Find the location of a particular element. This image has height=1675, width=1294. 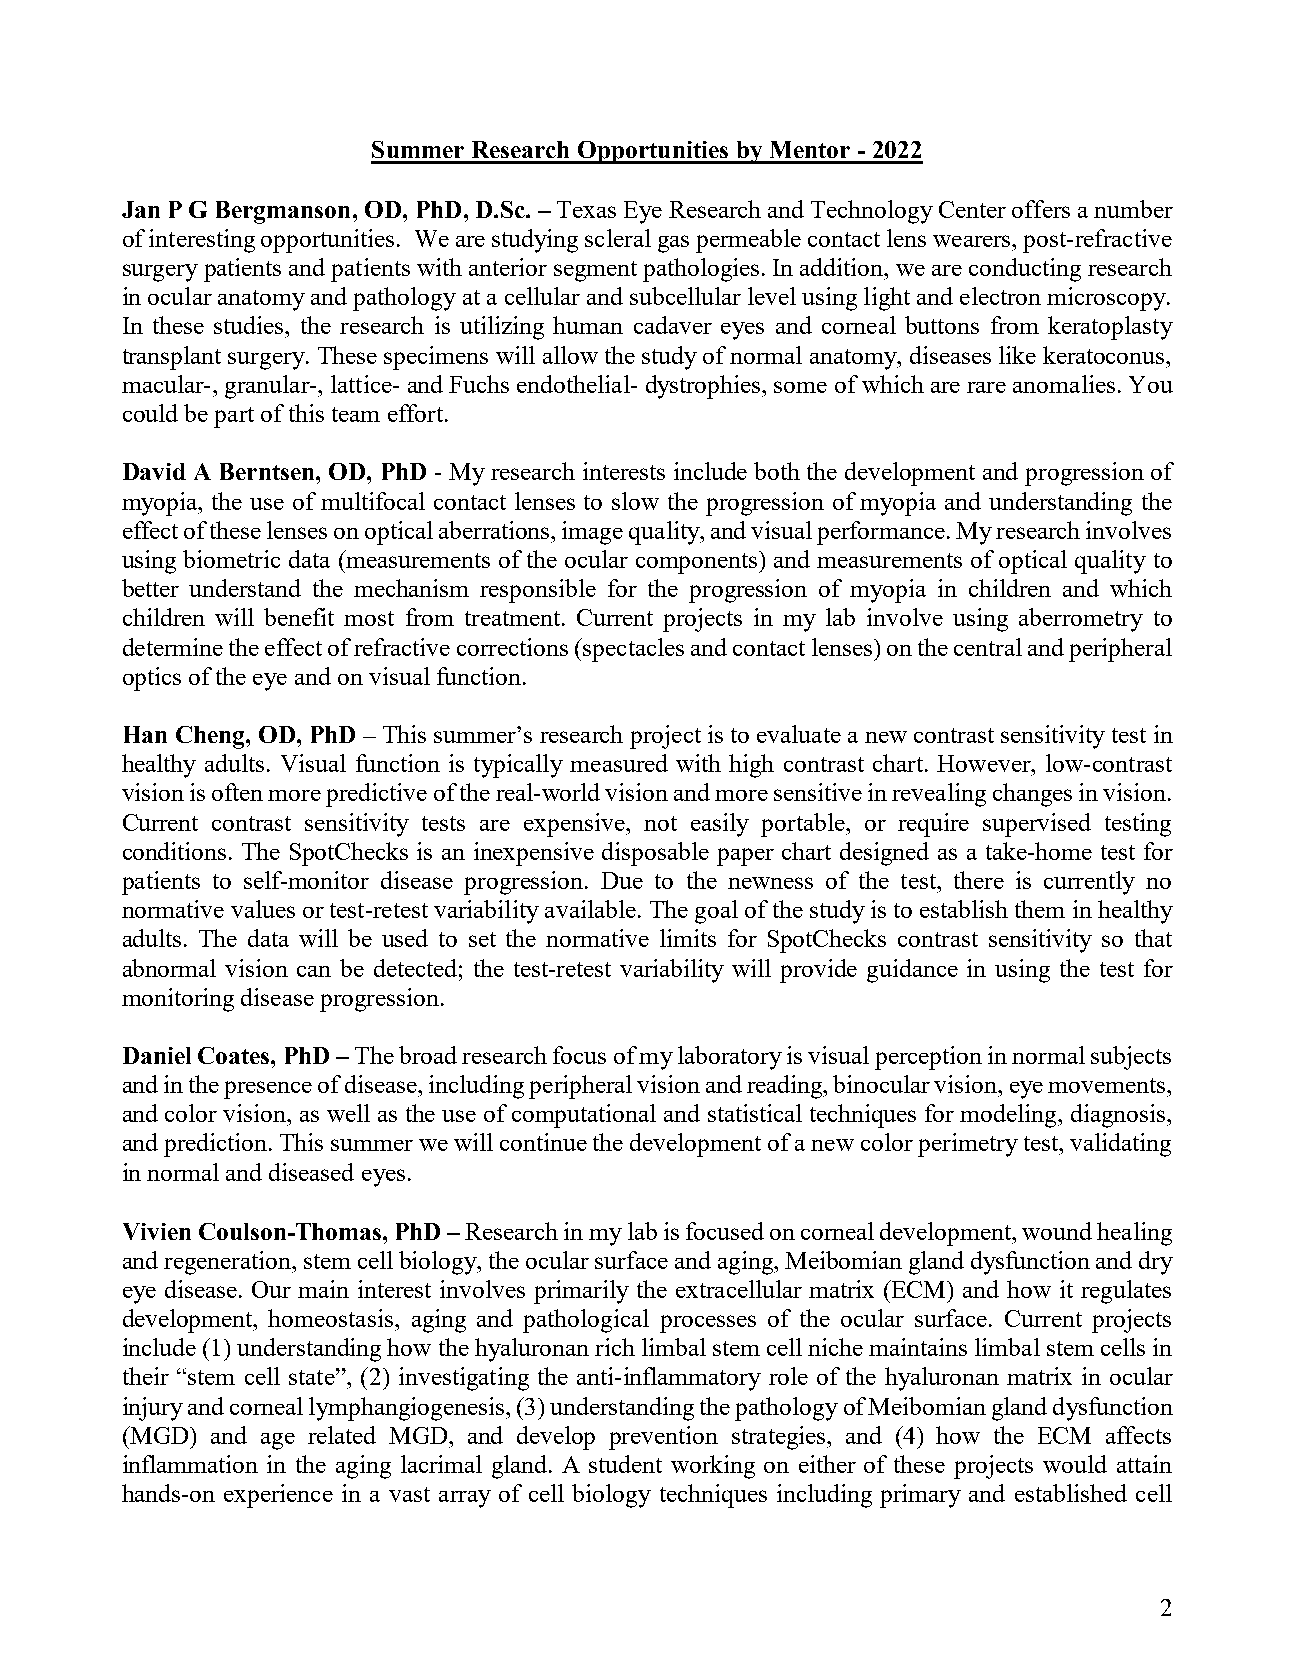

disposable is located at coordinates (655, 854).
